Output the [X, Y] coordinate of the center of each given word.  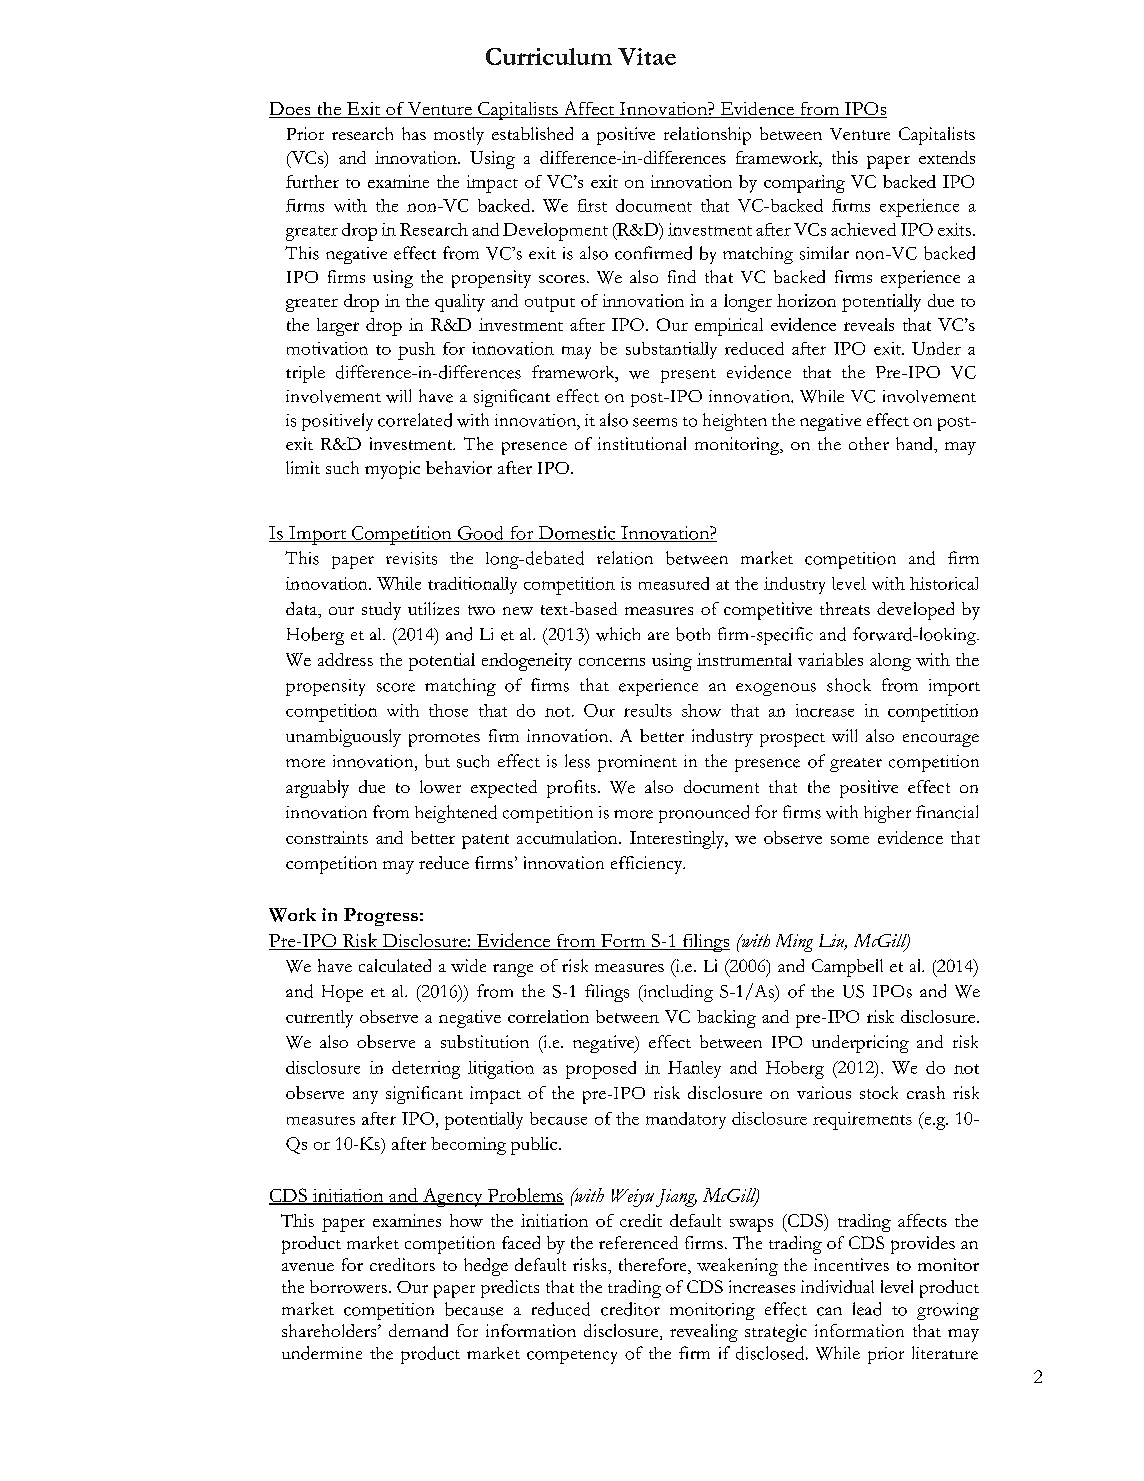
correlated [415, 420]
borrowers [348, 1286]
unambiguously [343, 738]
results [648, 710]
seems [655, 422]
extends [947, 157]
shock [849, 685]
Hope [342, 993]
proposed [601, 1070]
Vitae [647, 56]
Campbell [847, 968]
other [869, 443]
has [414, 133]
